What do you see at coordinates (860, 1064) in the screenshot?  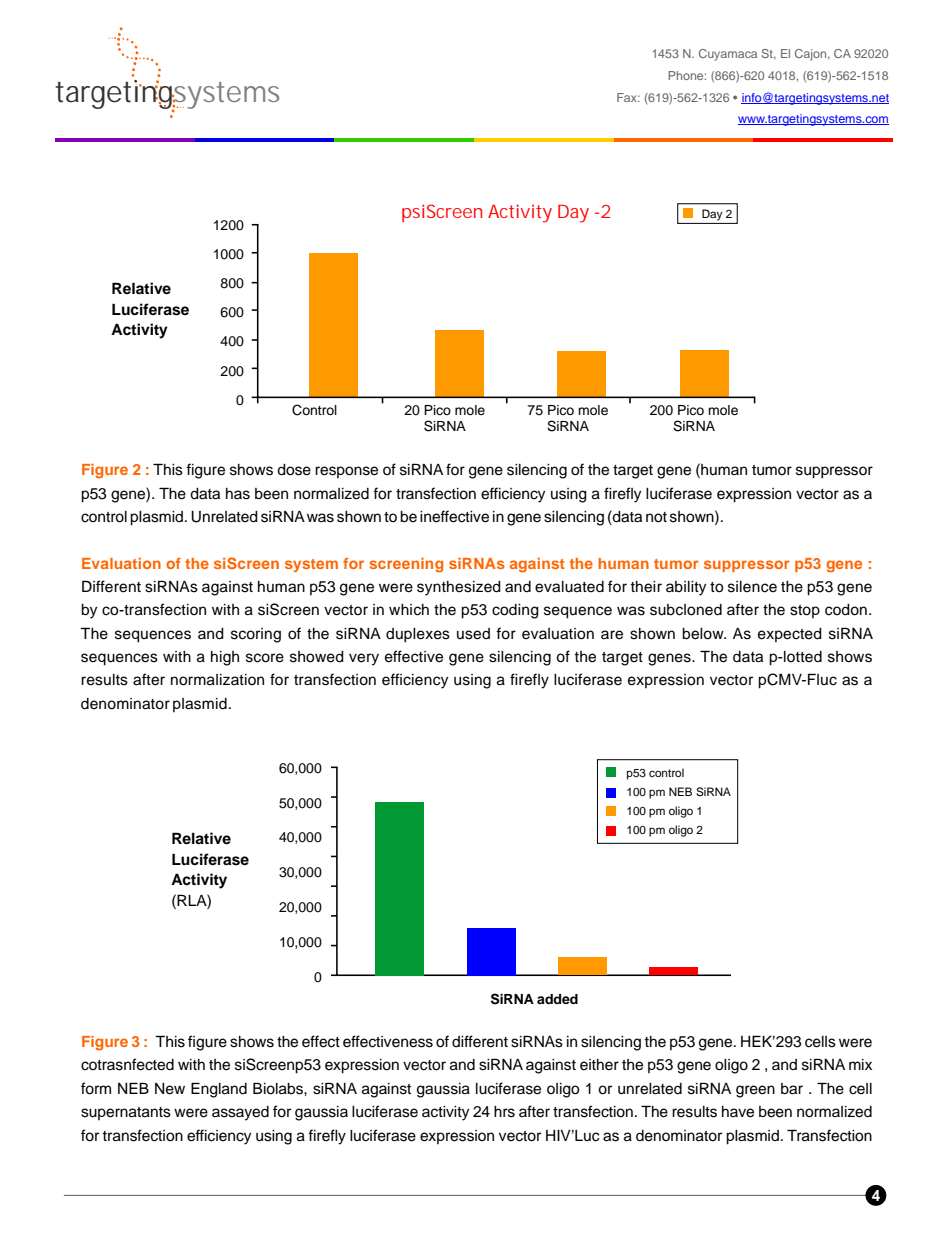 I see `mix` at bounding box center [860, 1064].
